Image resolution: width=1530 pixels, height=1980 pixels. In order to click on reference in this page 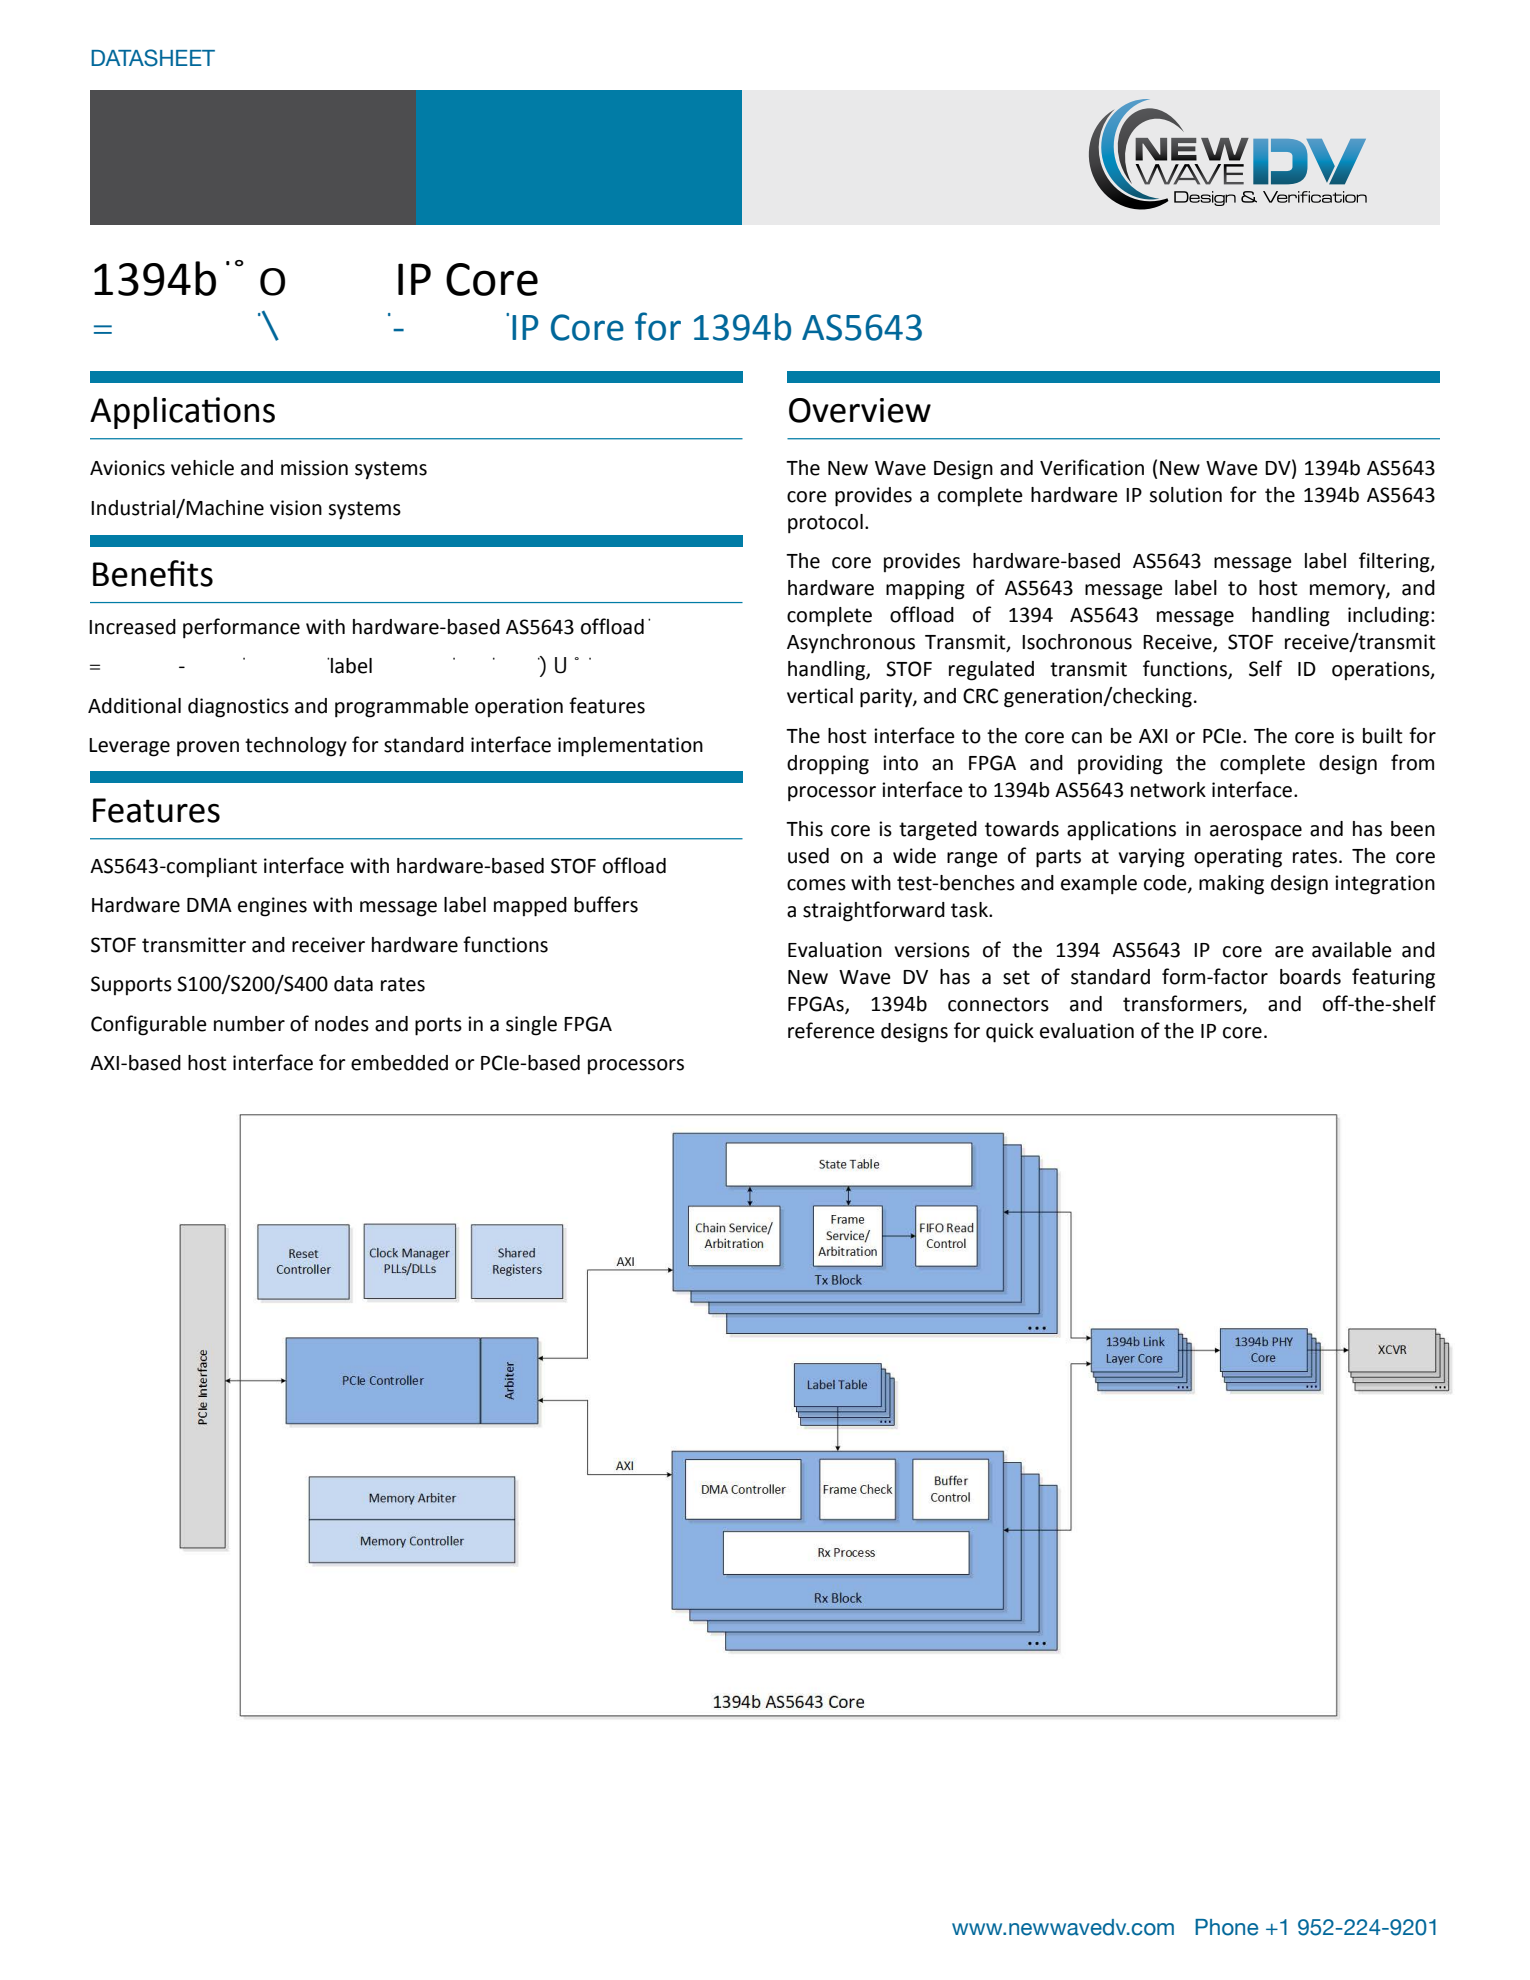, I will do `click(831, 1030)`.
